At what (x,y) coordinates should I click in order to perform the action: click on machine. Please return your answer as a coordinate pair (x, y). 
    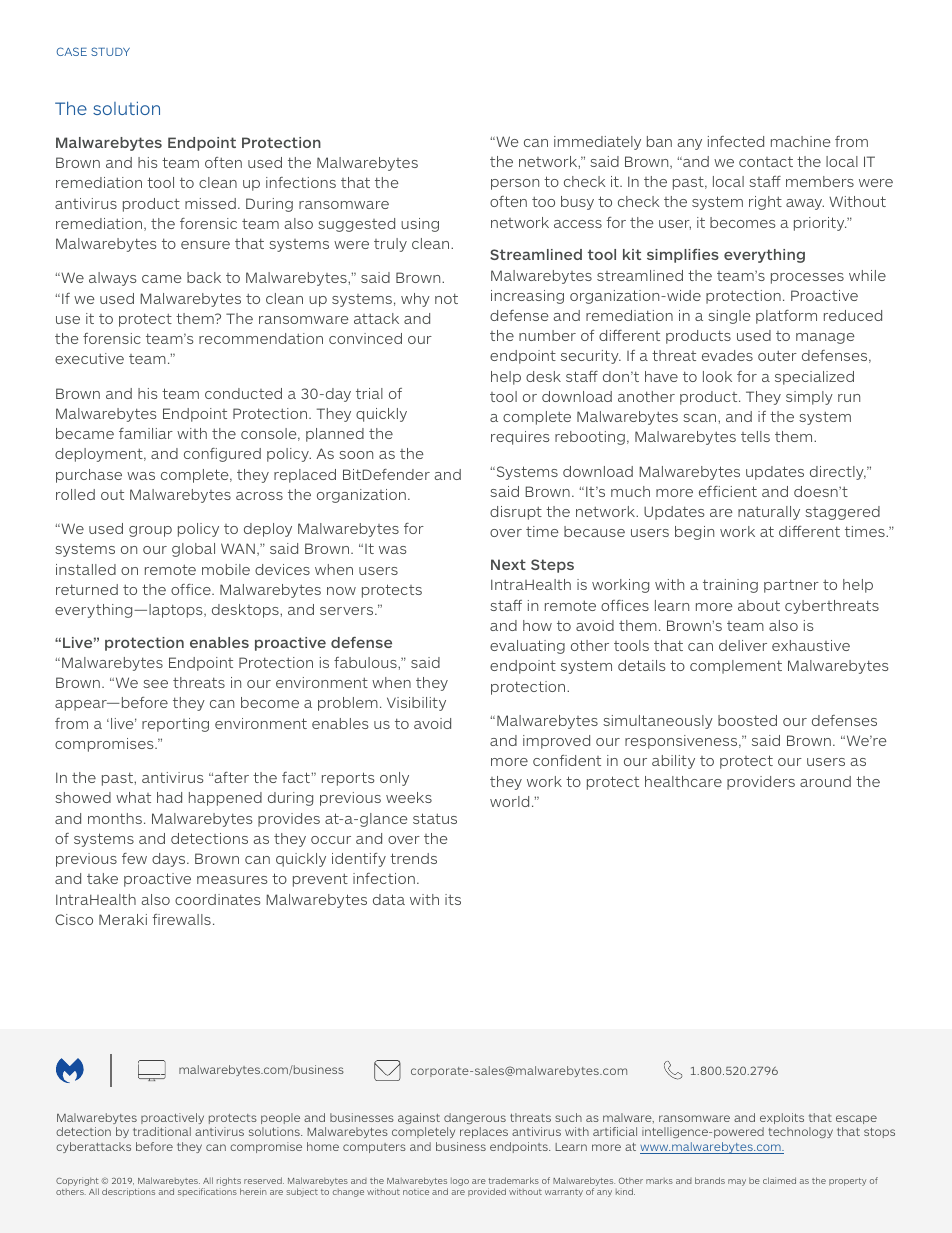
    Looking at the image, I should click on (801, 141).
